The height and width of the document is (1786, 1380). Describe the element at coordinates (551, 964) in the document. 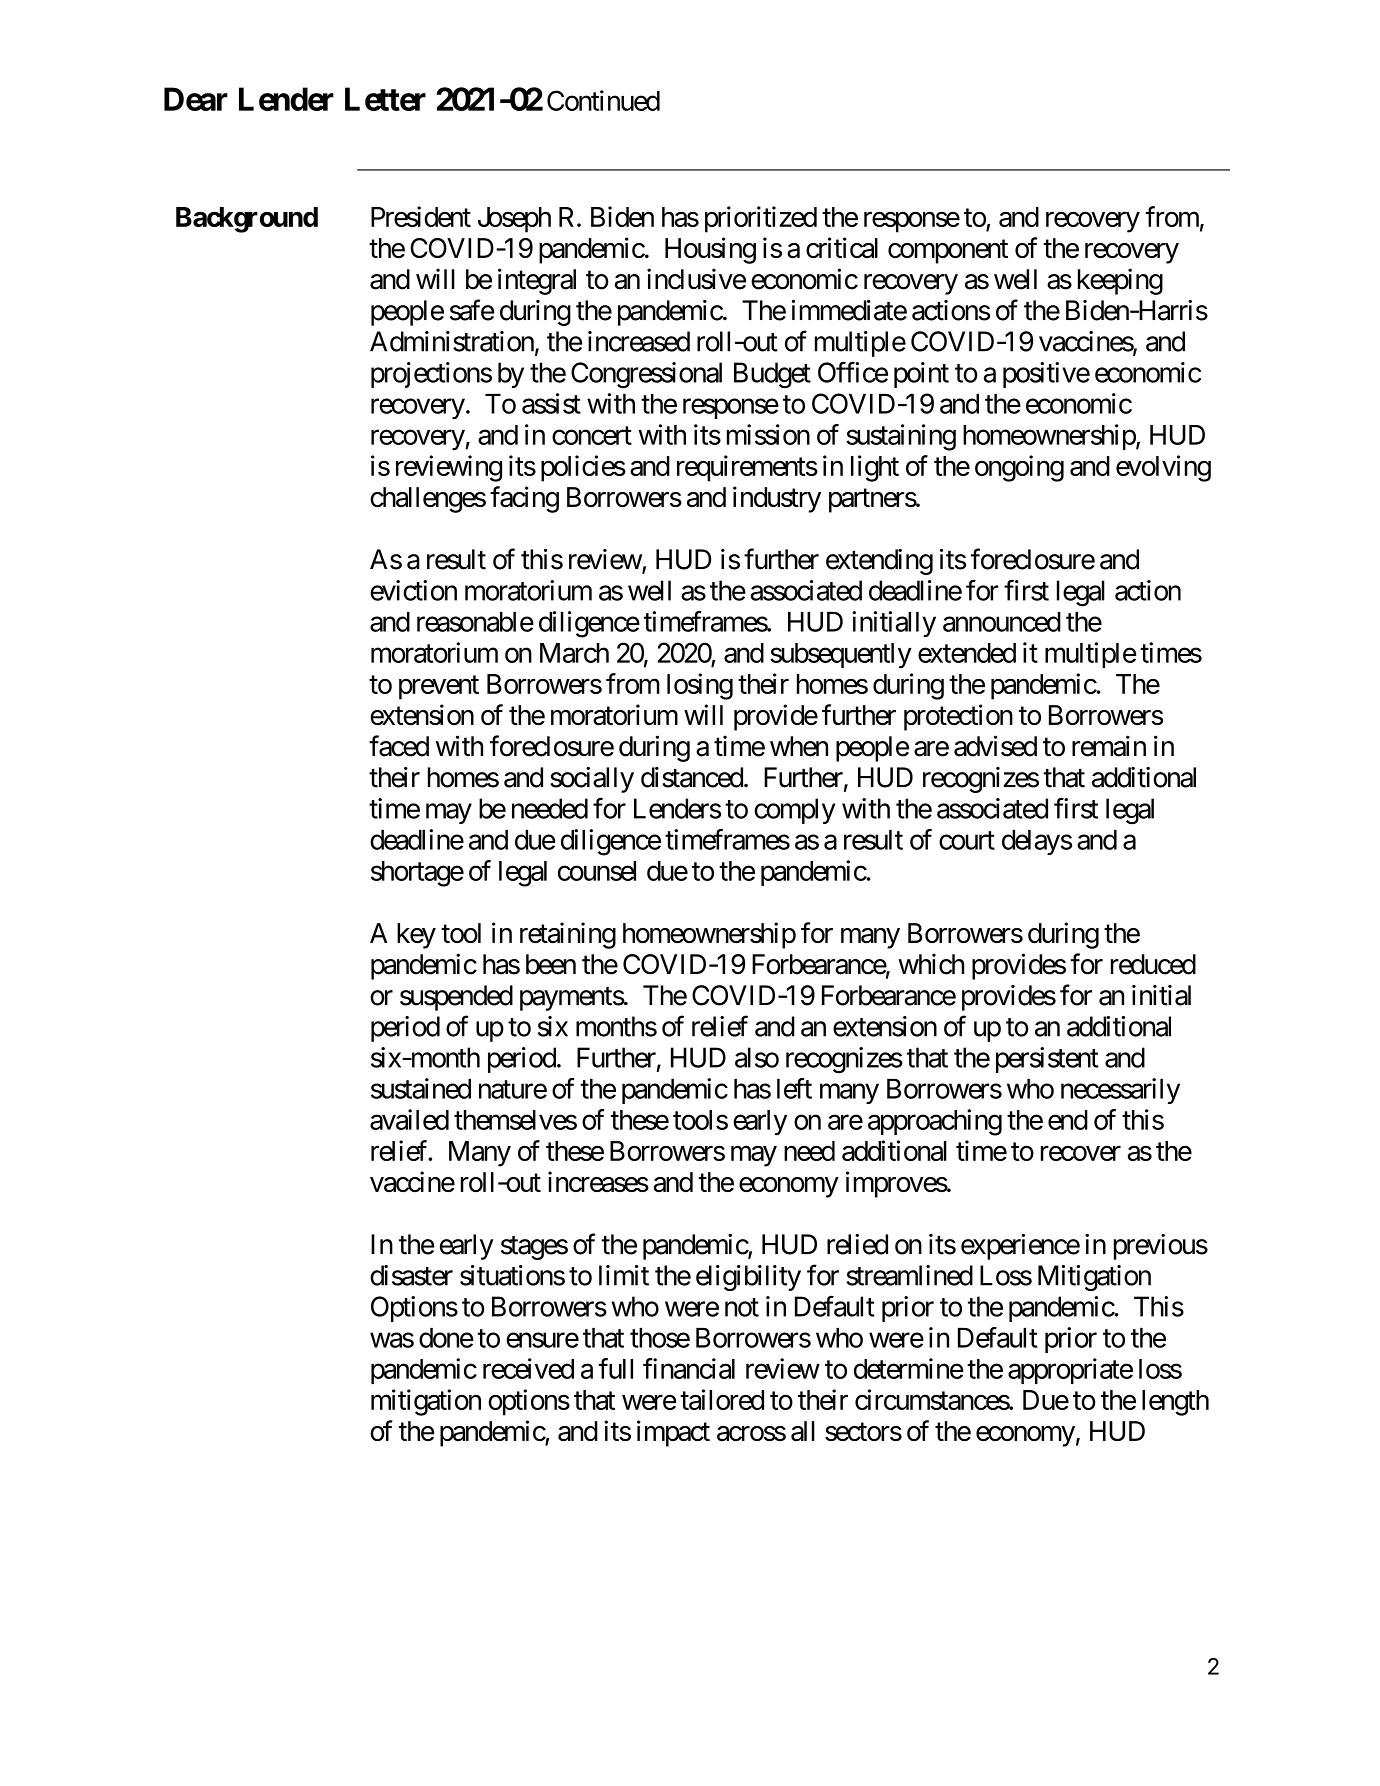

I see `been` at that location.
